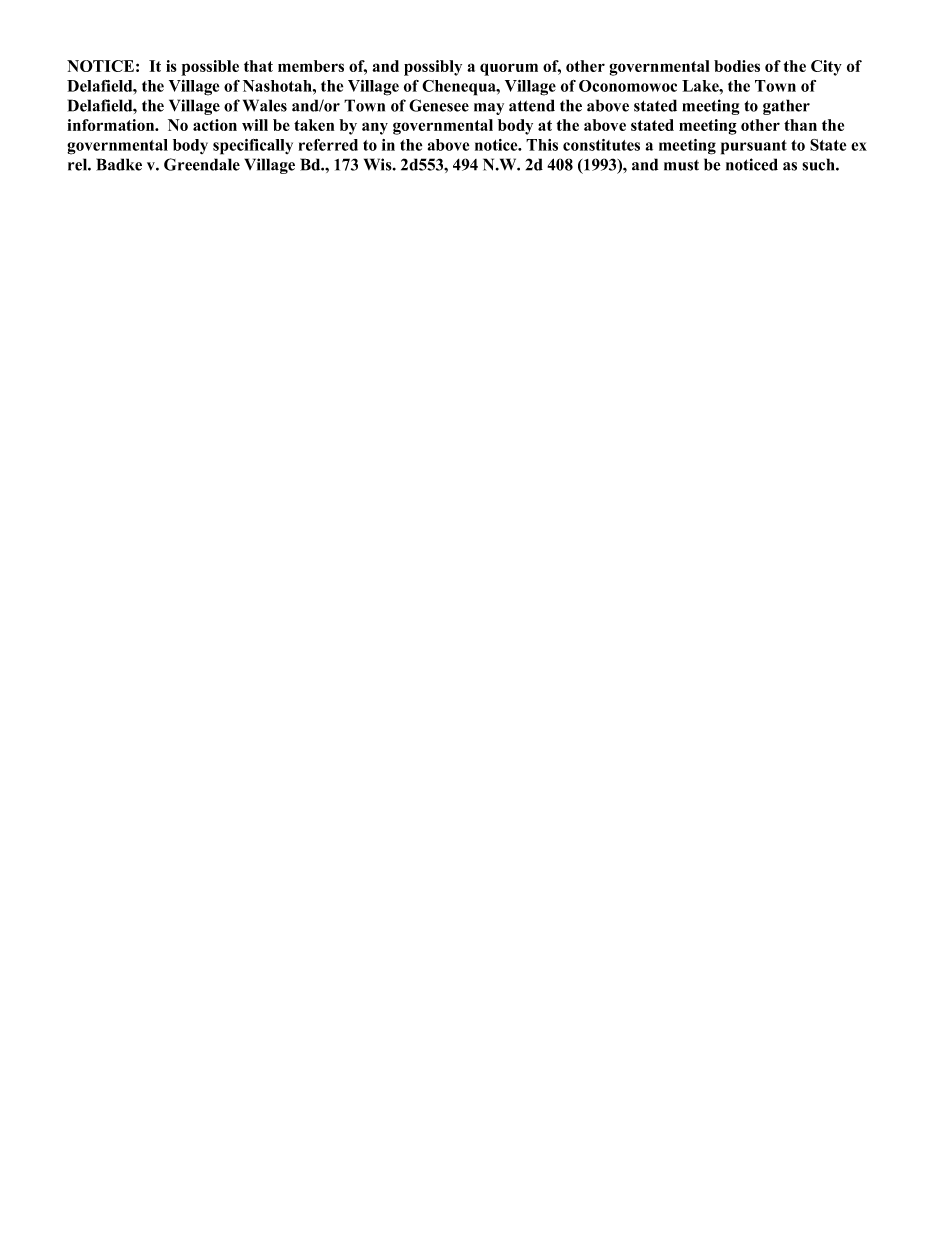 The width and height of the image is (952, 1233). Describe the element at coordinates (737, 66) in the image. I see `bodies` at that location.
